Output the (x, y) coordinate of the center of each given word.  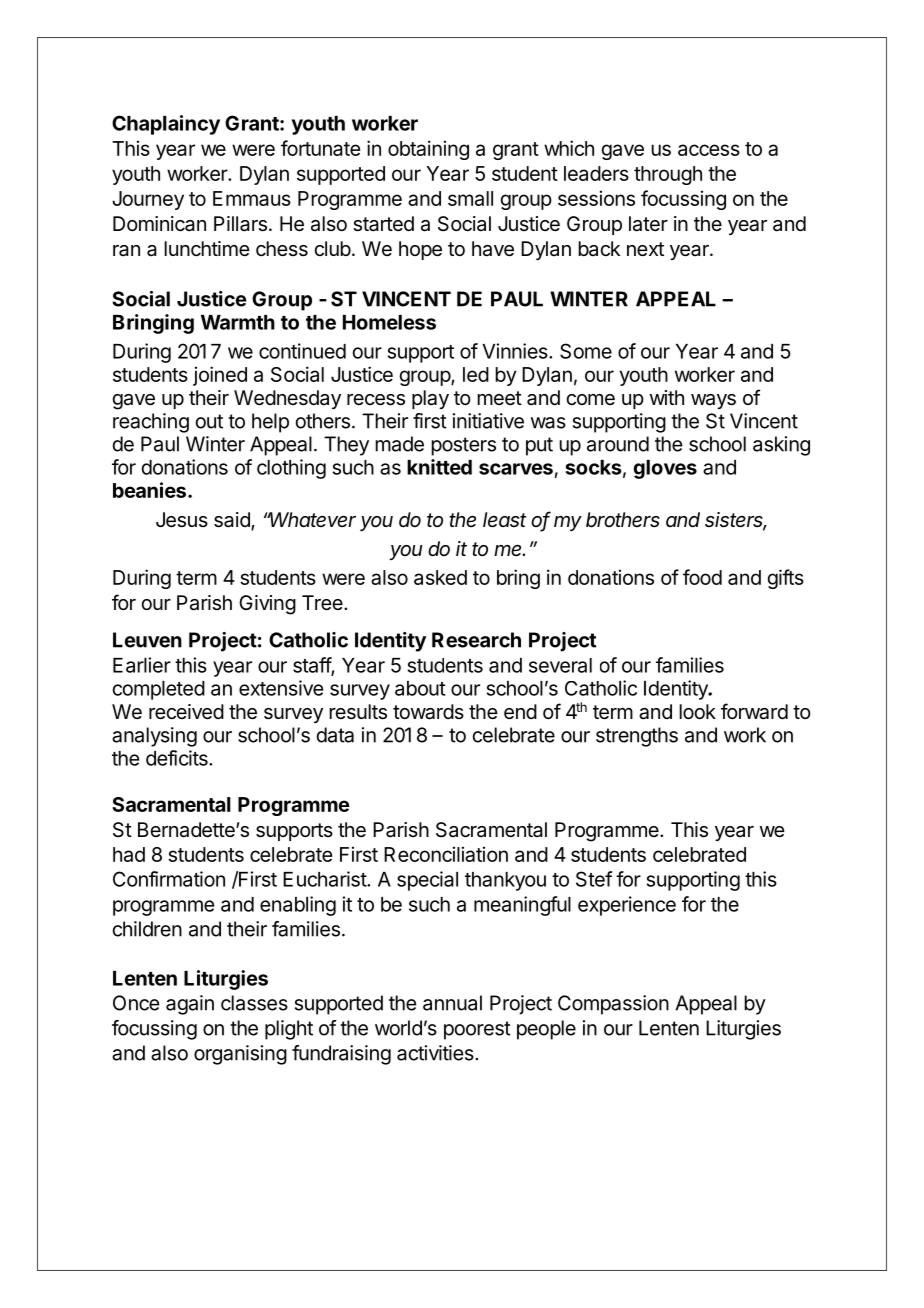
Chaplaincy (166, 125)
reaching (151, 423)
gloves (665, 469)
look (697, 711)
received (186, 712)
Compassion (613, 1005)
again (190, 1005)
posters (463, 446)
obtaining (428, 150)
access (709, 150)
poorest (477, 1030)
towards (428, 712)
